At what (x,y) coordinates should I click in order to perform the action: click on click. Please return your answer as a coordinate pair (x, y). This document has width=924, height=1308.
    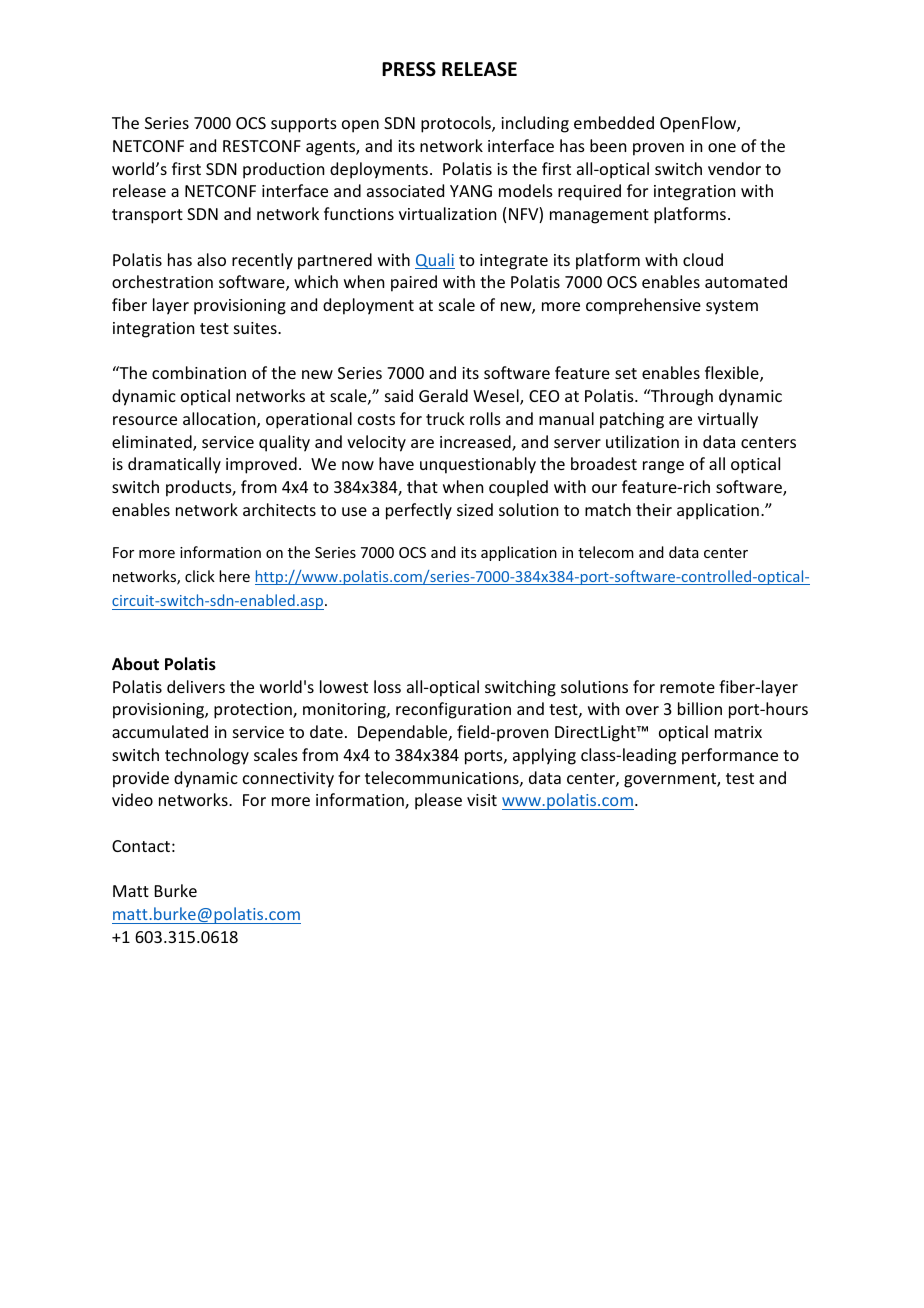
    Looking at the image, I should click on (200, 576).
